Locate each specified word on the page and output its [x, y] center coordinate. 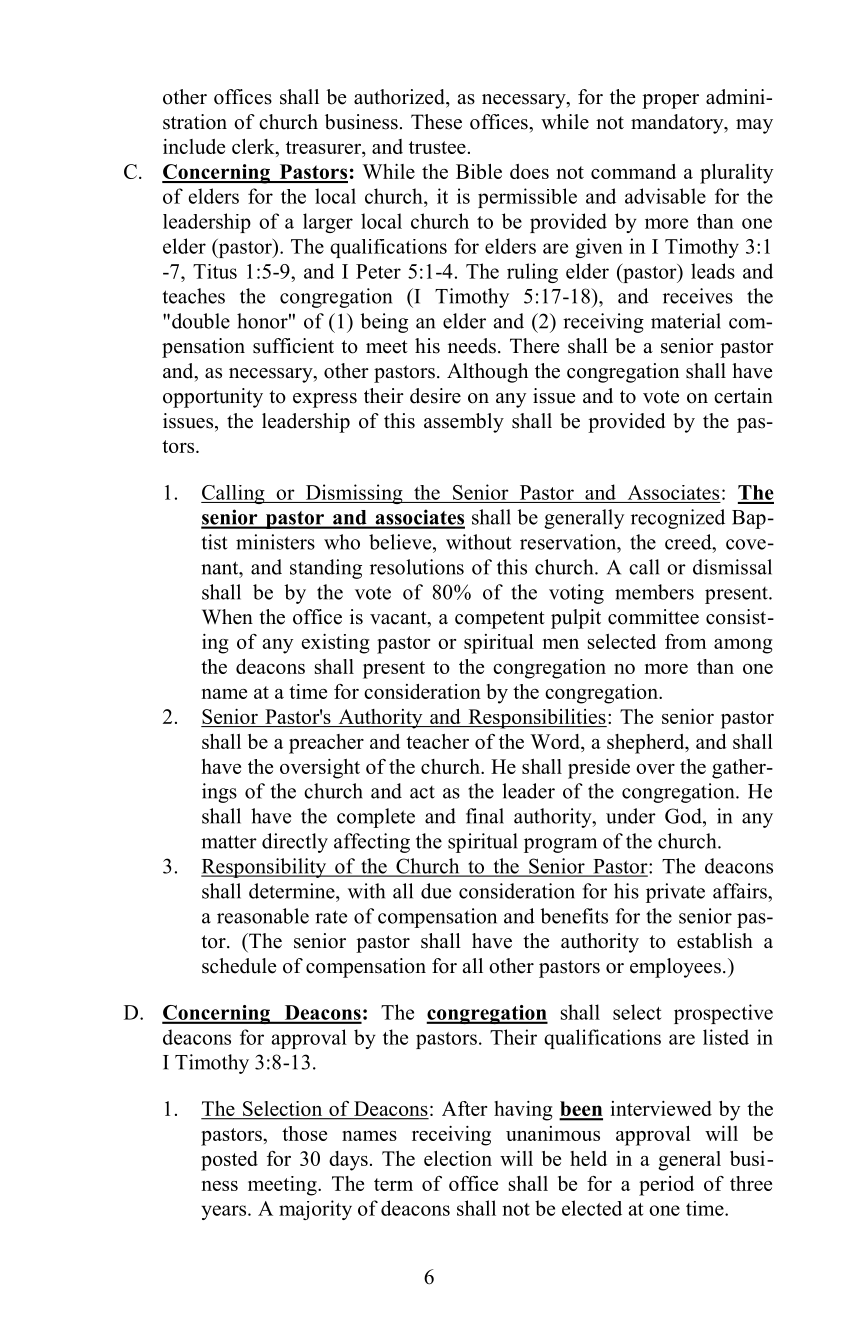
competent [500, 620]
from [685, 641]
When [227, 617]
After [464, 1108]
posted [229, 1161]
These [436, 122]
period [666, 1186]
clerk [254, 146]
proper [670, 101]
